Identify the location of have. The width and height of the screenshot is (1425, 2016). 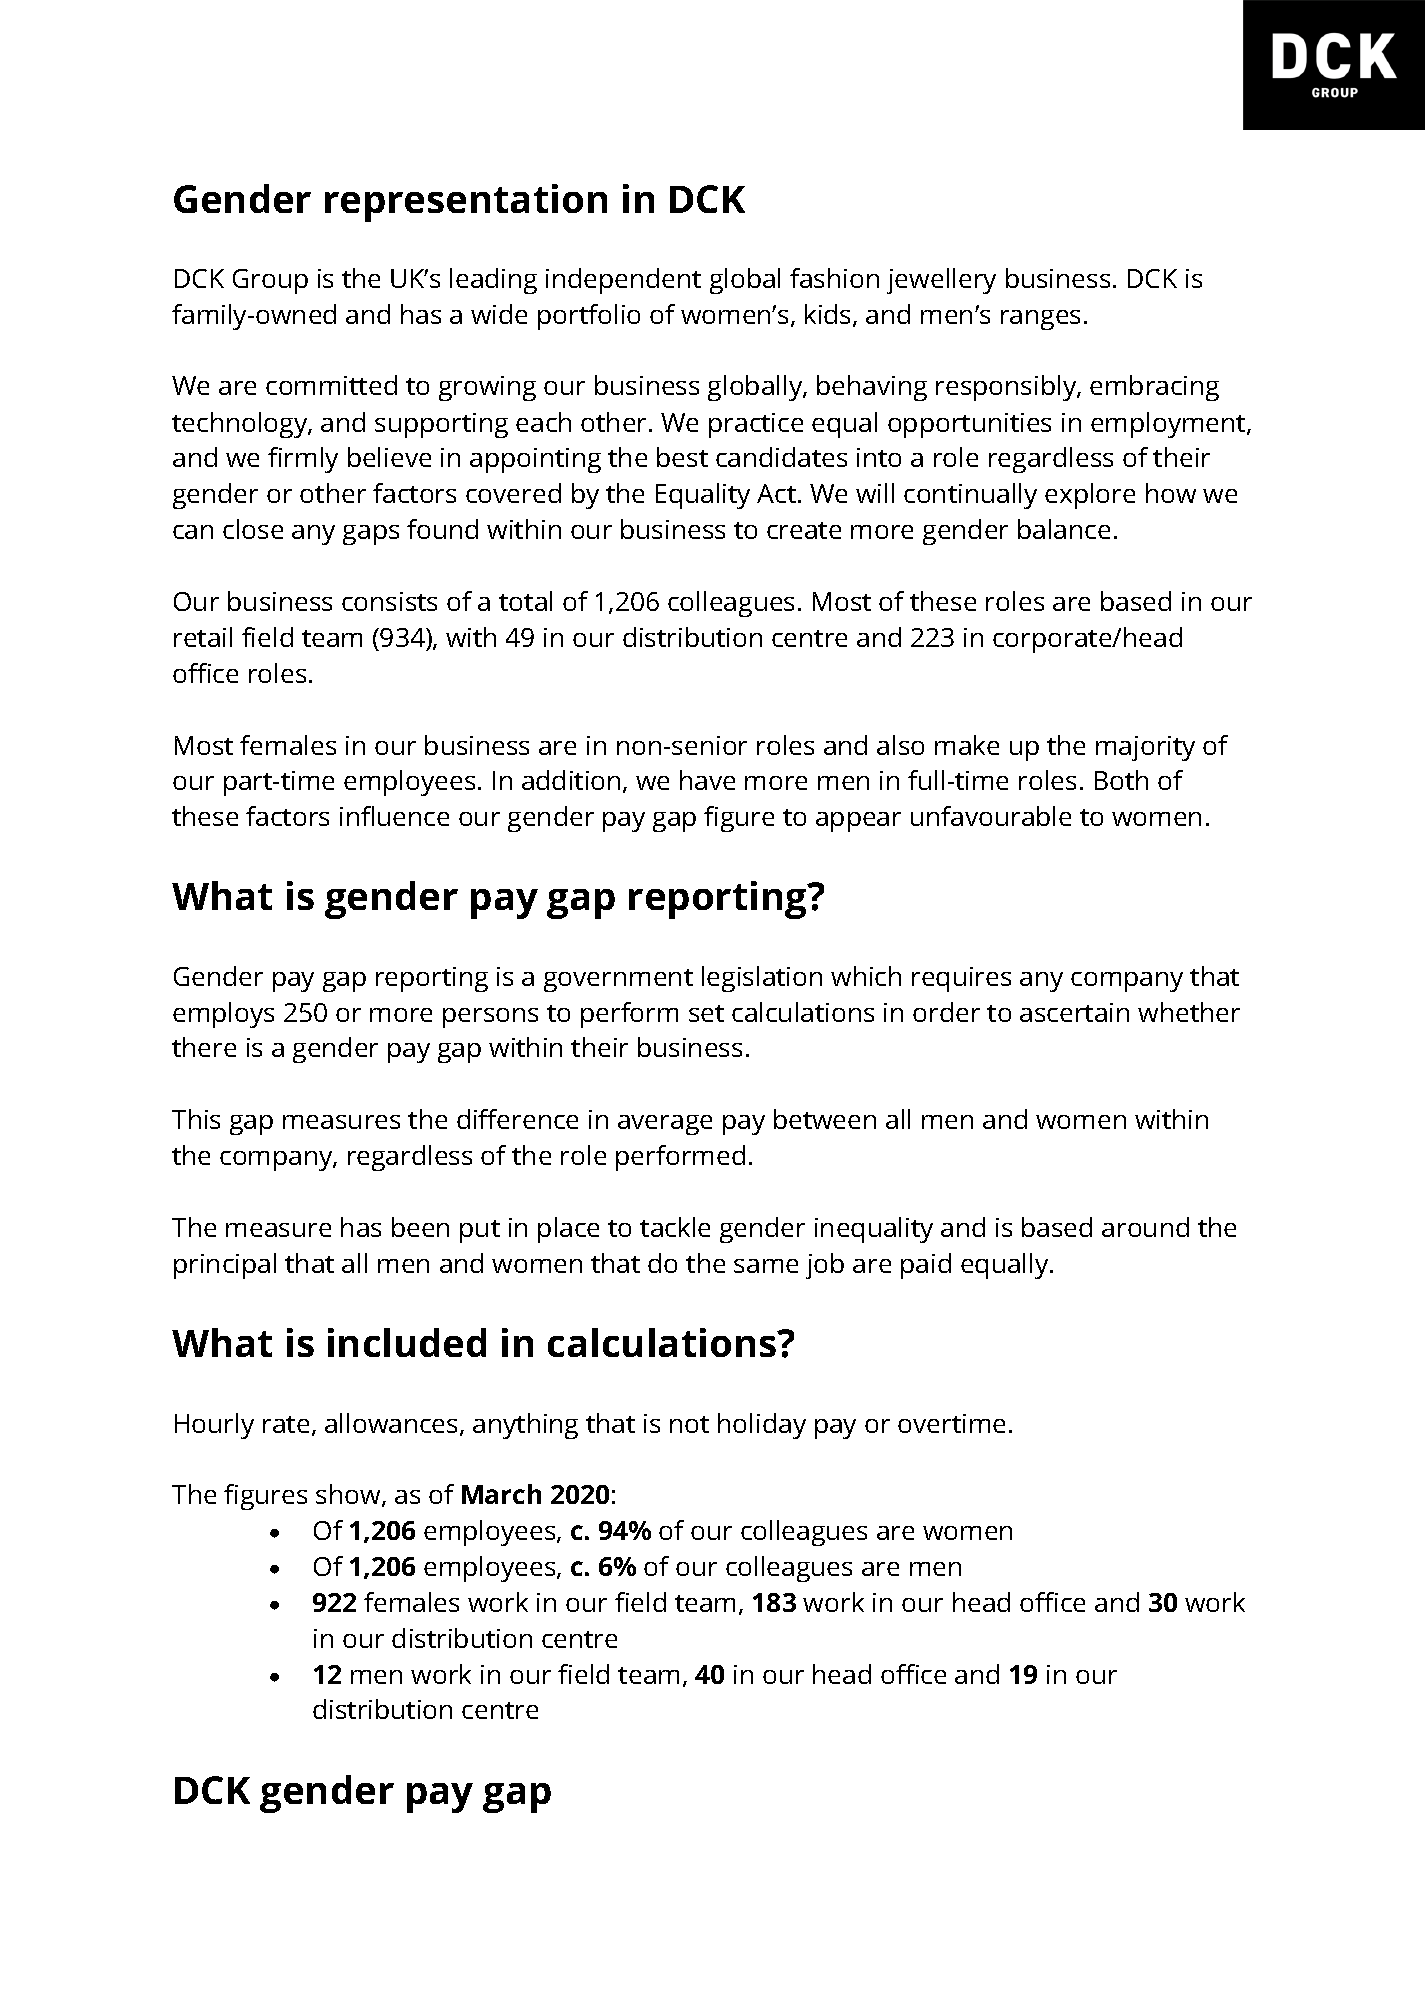
(707, 780).
